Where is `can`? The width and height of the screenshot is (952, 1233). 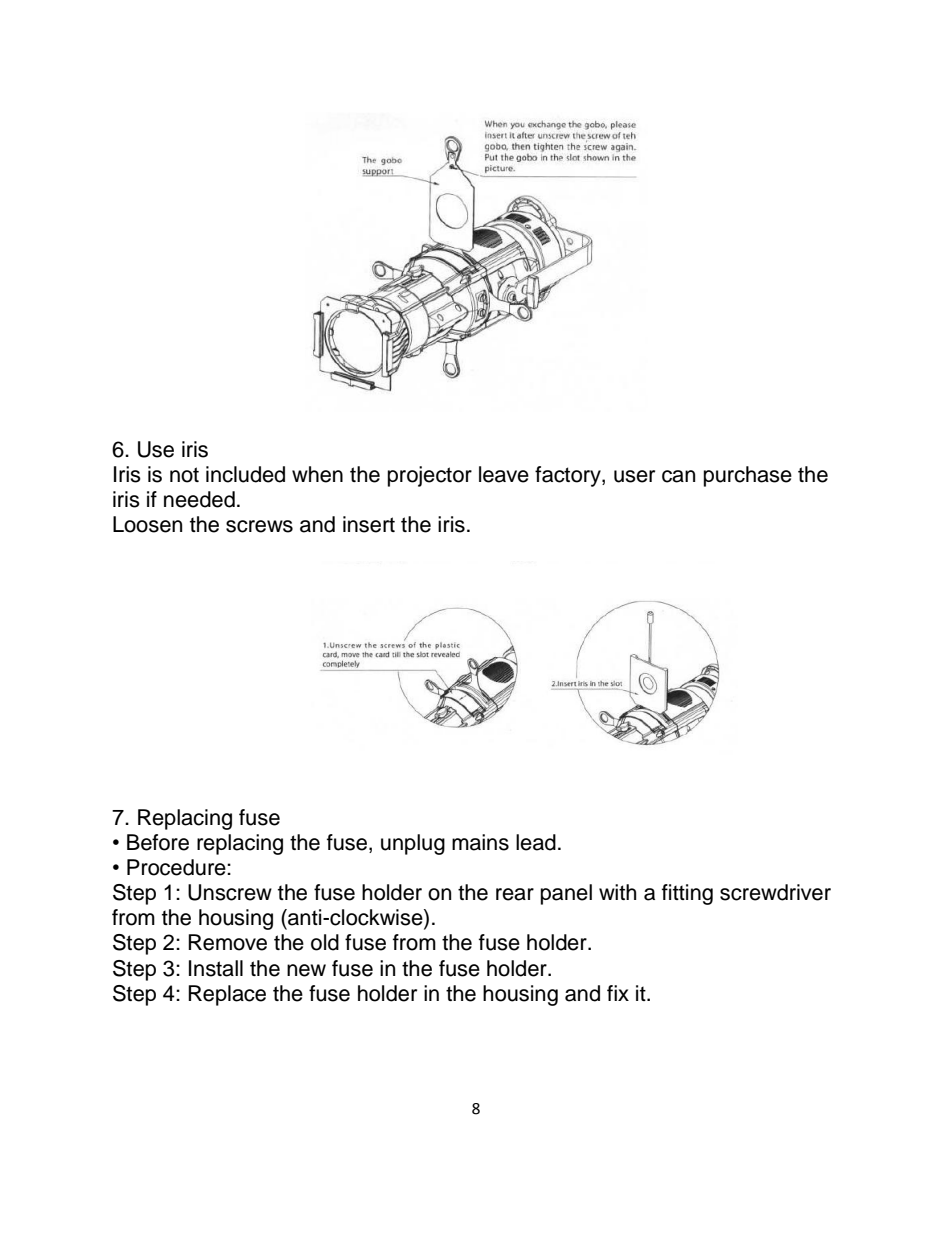 can is located at coordinates (678, 476).
